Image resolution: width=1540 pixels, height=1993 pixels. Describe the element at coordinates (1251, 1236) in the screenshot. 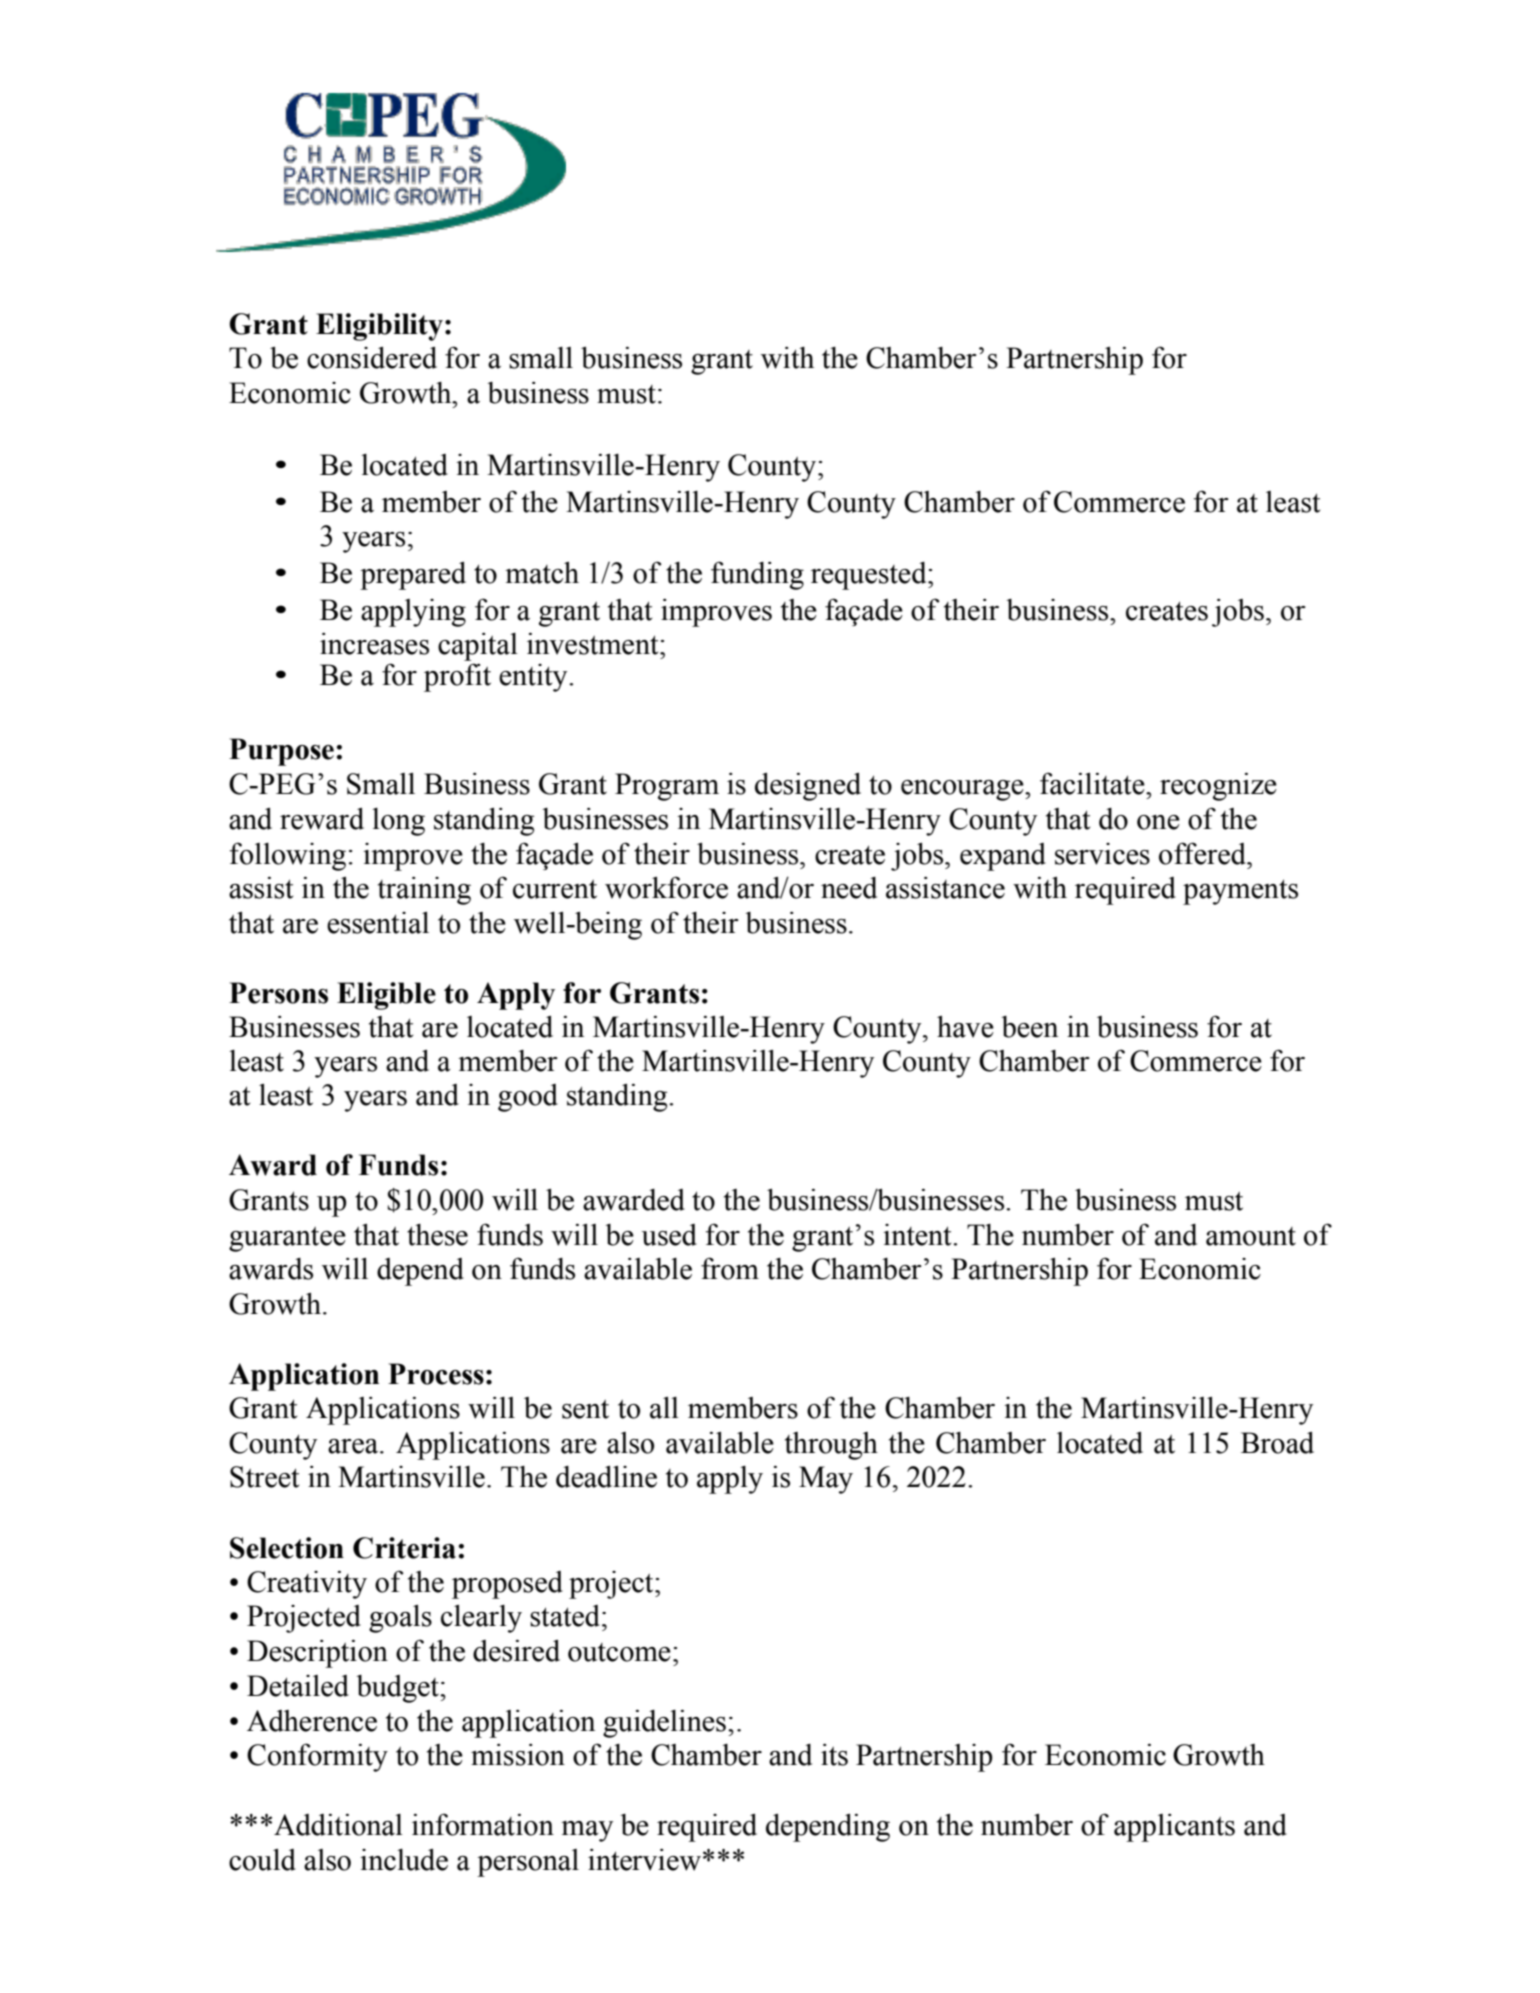

I see `amount` at that location.
